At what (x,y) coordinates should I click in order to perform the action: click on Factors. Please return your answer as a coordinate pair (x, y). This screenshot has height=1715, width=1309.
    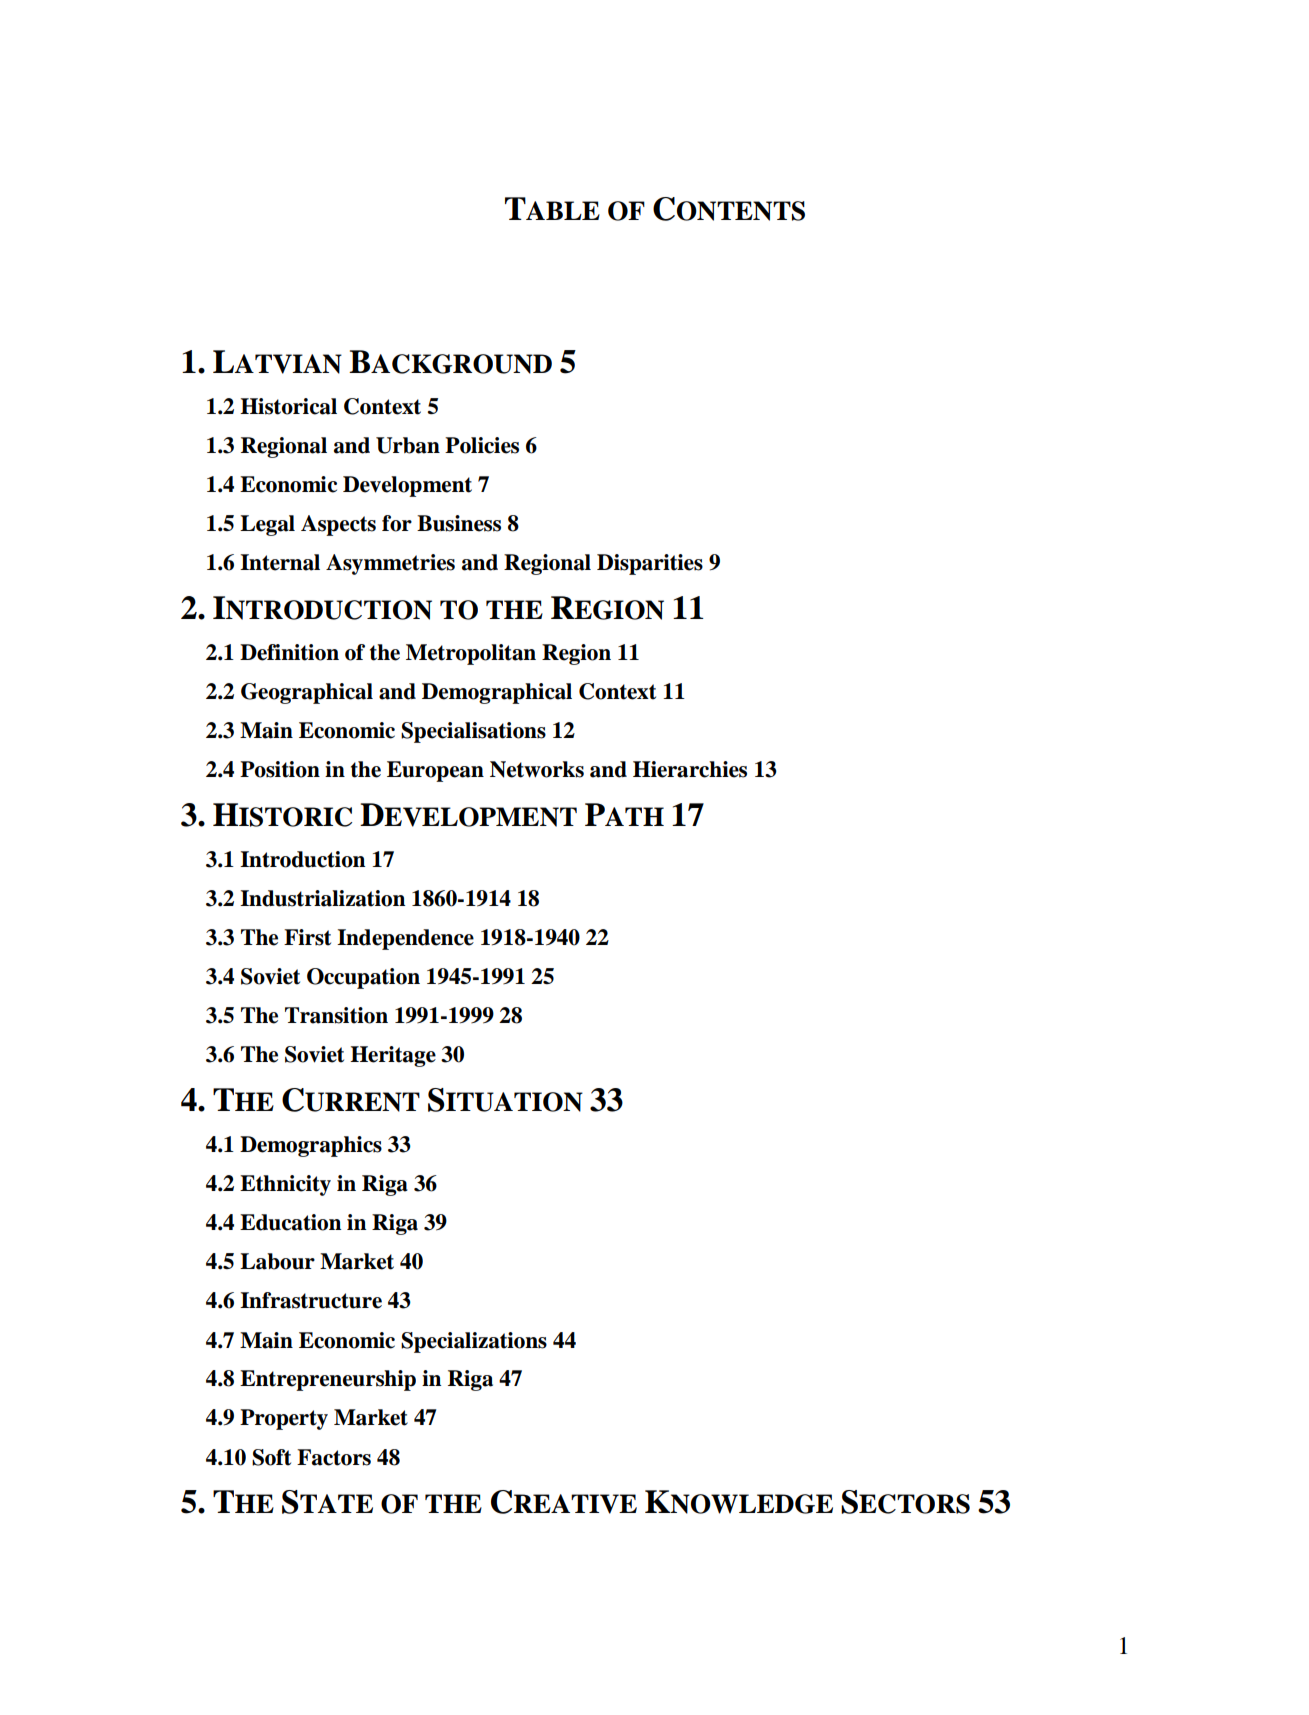
    Looking at the image, I should click on (334, 1457).
